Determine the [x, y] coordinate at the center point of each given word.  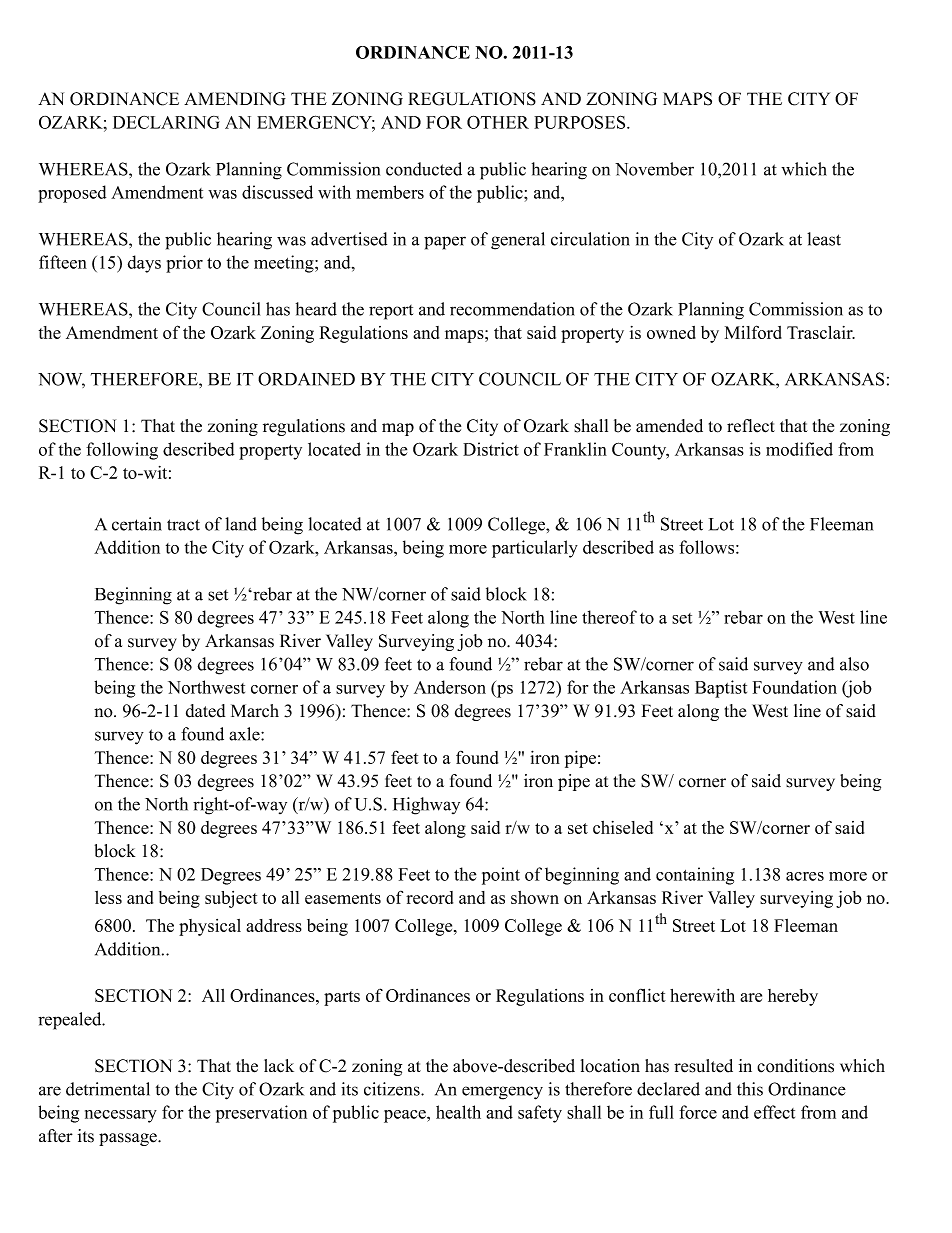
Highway [426, 806]
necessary [121, 1116]
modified [799, 449]
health [458, 1112]
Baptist [721, 689]
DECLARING [166, 122]
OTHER [498, 122]
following [122, 451]
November [654, 169]
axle [245, 734]
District [491, 449]
